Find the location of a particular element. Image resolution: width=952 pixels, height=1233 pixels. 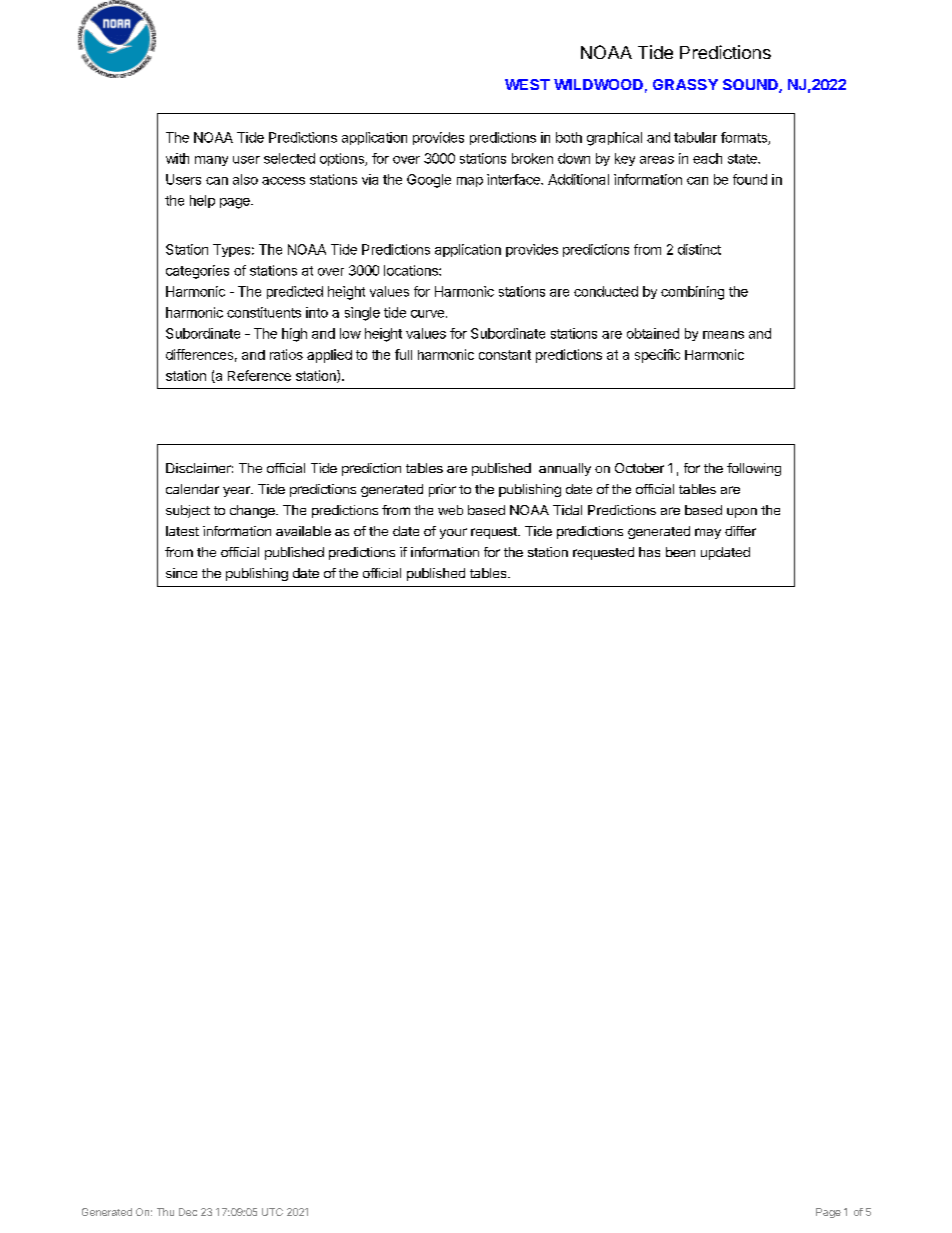

map is located at coordinates (470, 182).
